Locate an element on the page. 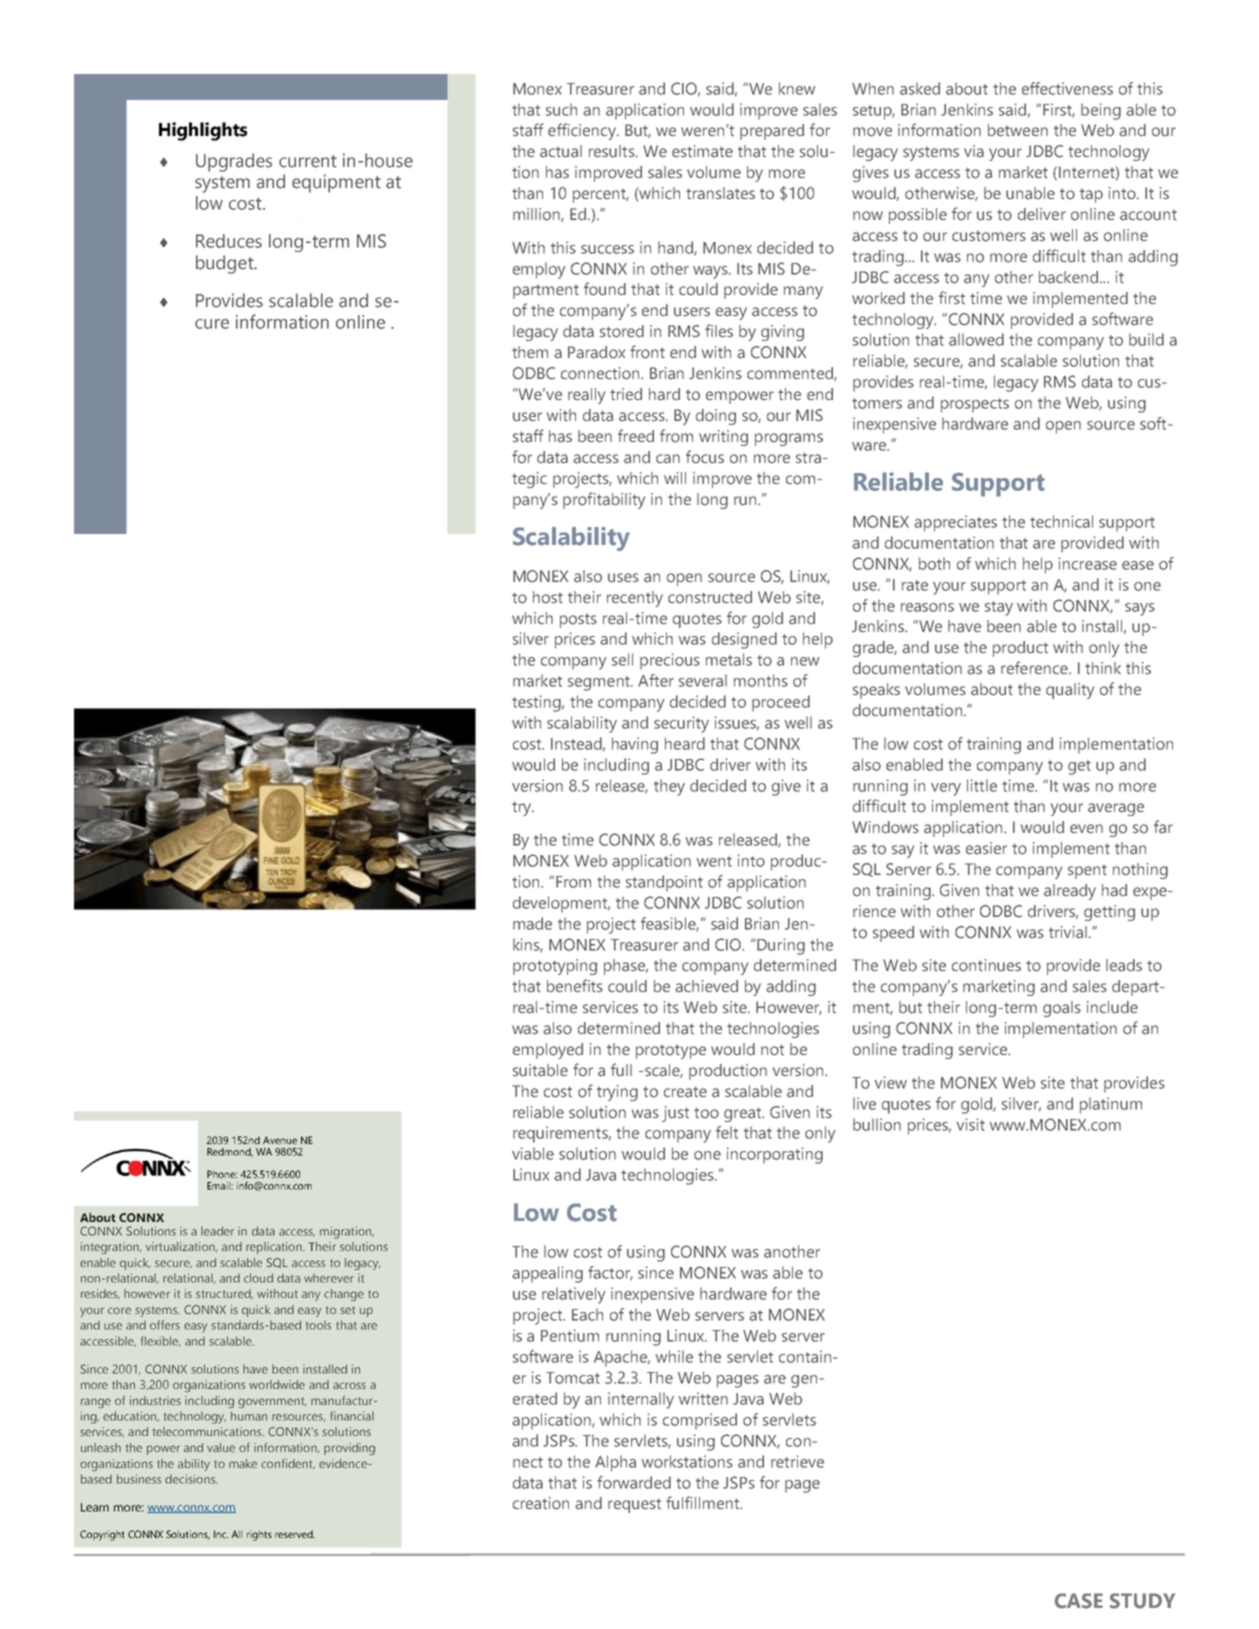 The width and height of the page is (1259, 1629). Highlights is located at coordinates (203, 131).
